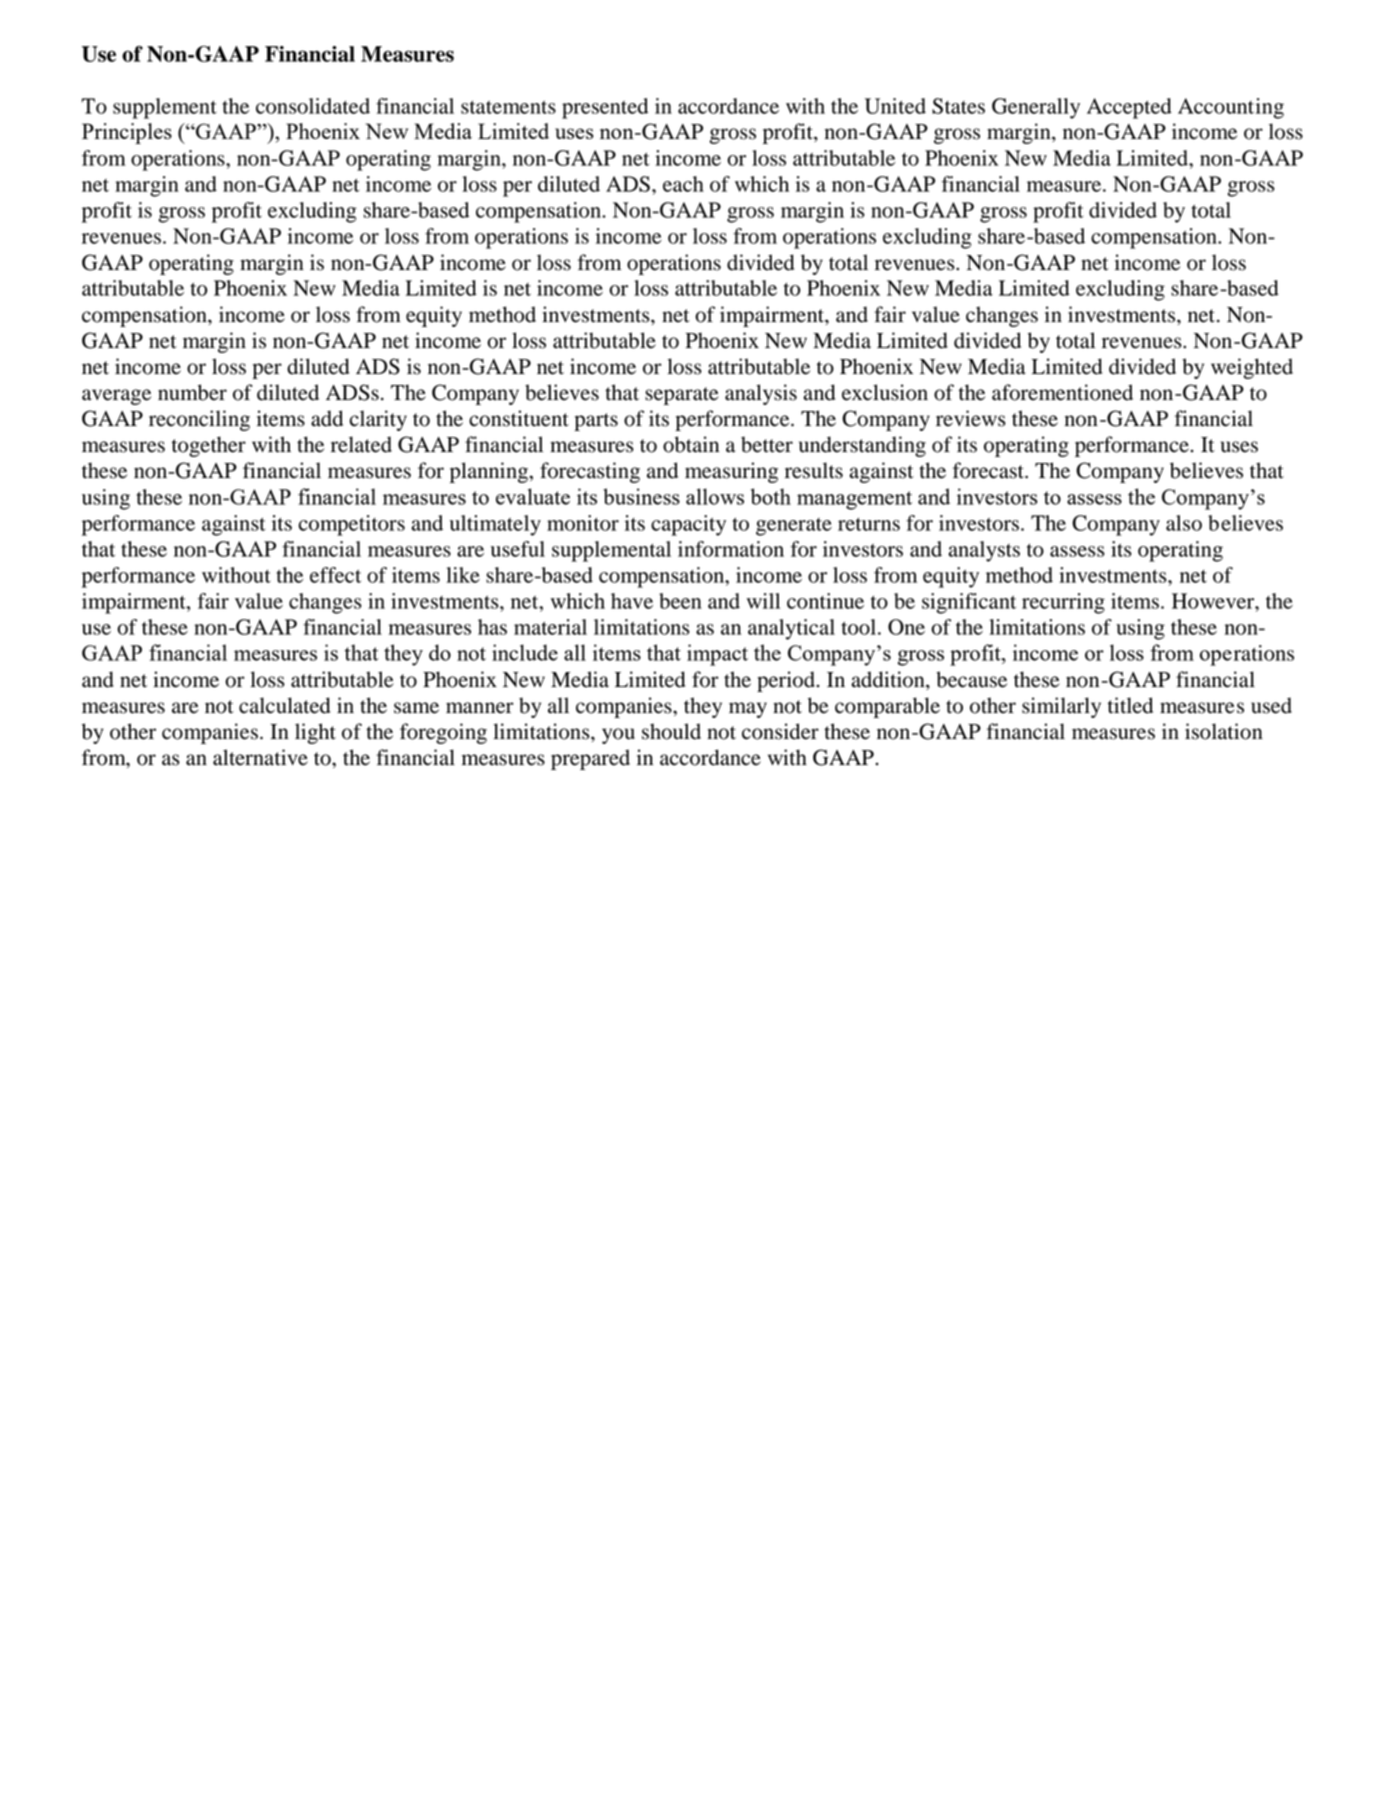  What do you see at coordinates (313, 106) in the image?
I see `consolidated` at bounding box center [313, 106].
